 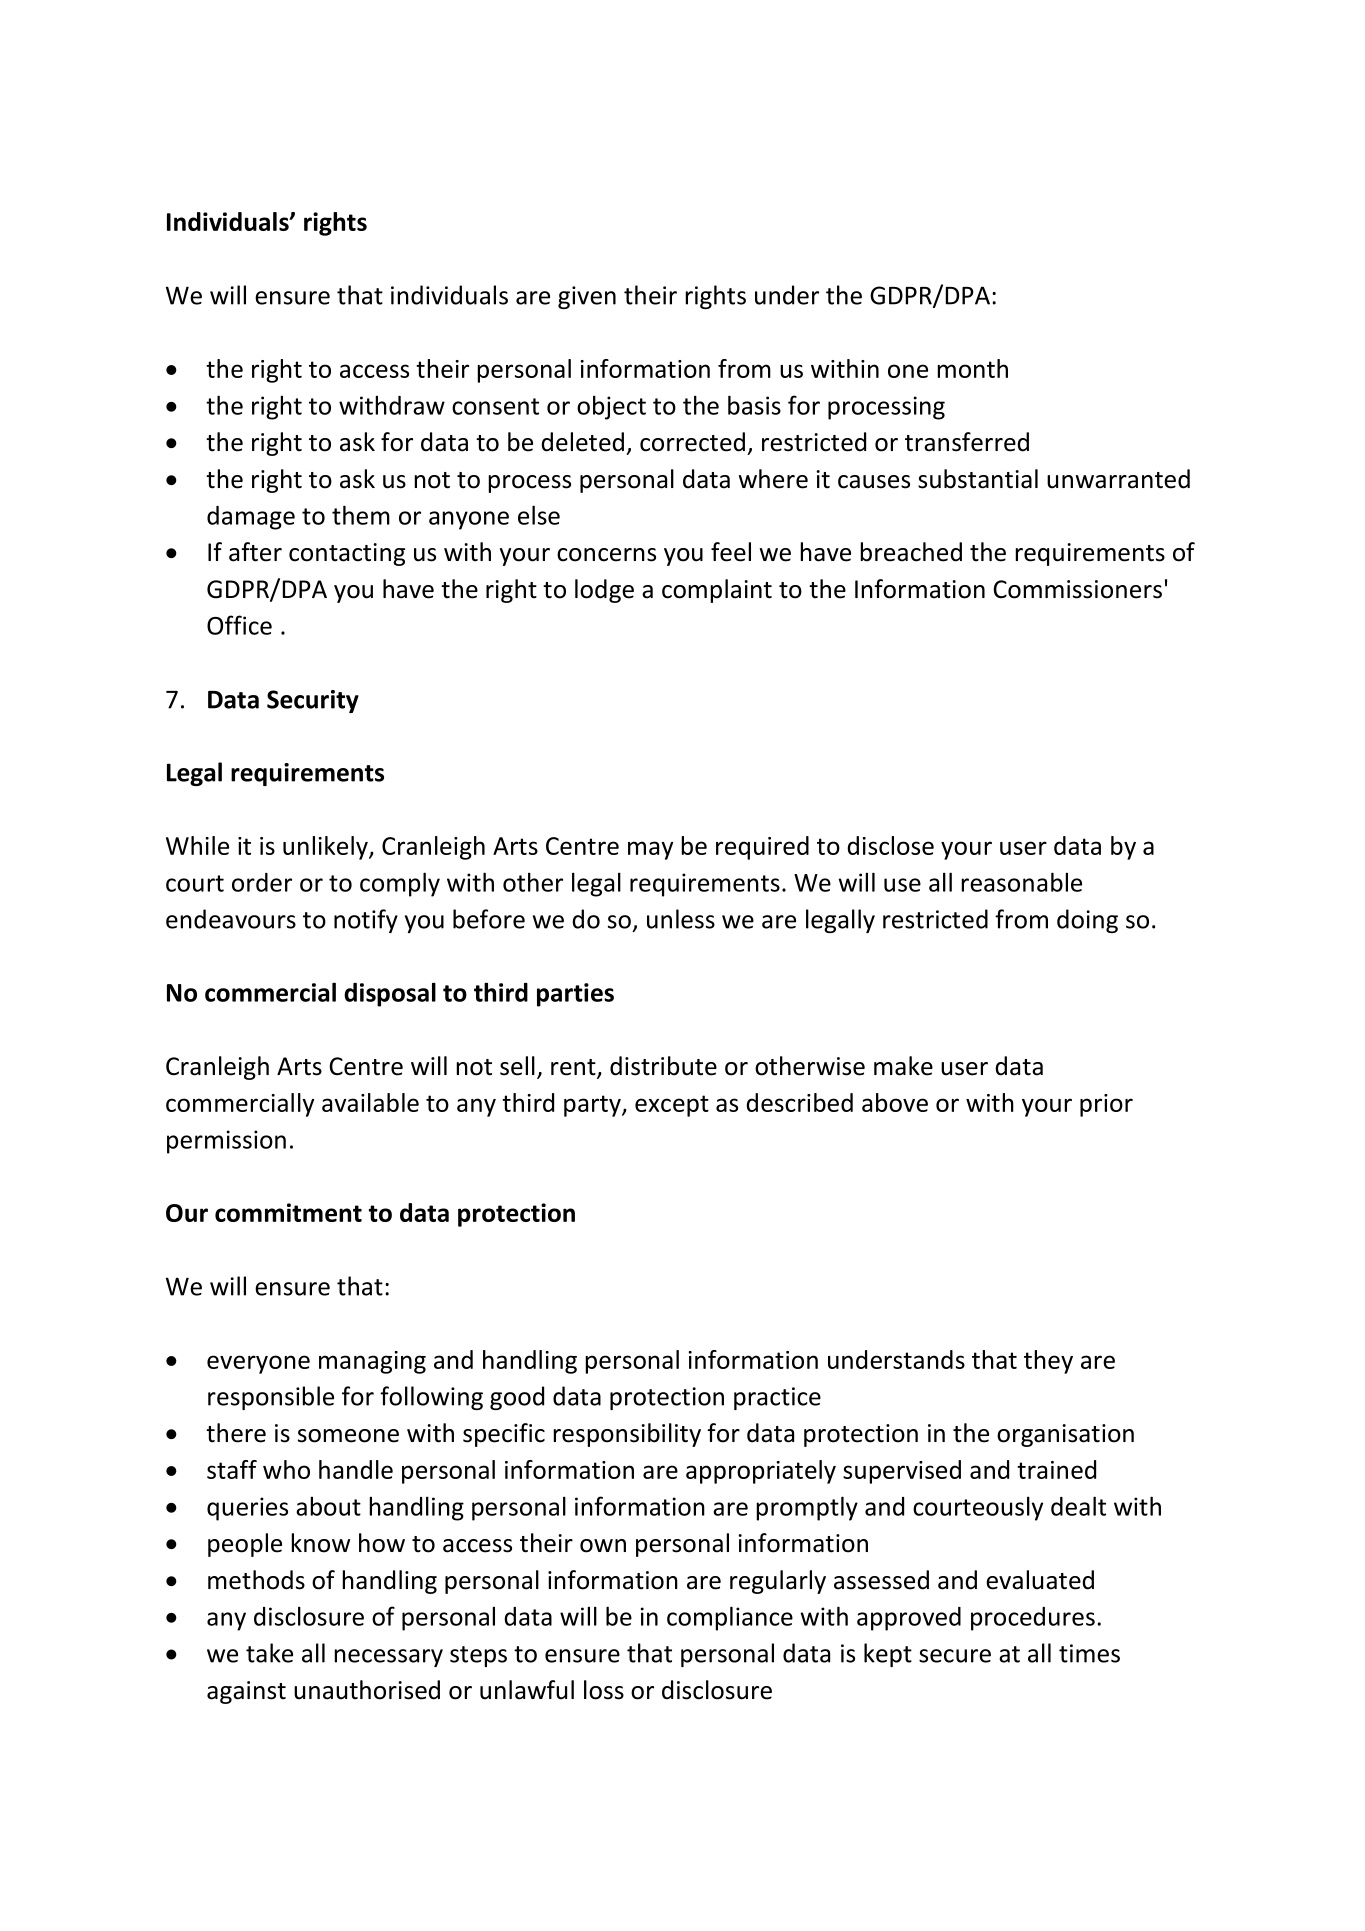 What do you see at coordinates (1077, 589) in the screenshot?
I see `Commissioners` at bounding box center [1077, 589].
